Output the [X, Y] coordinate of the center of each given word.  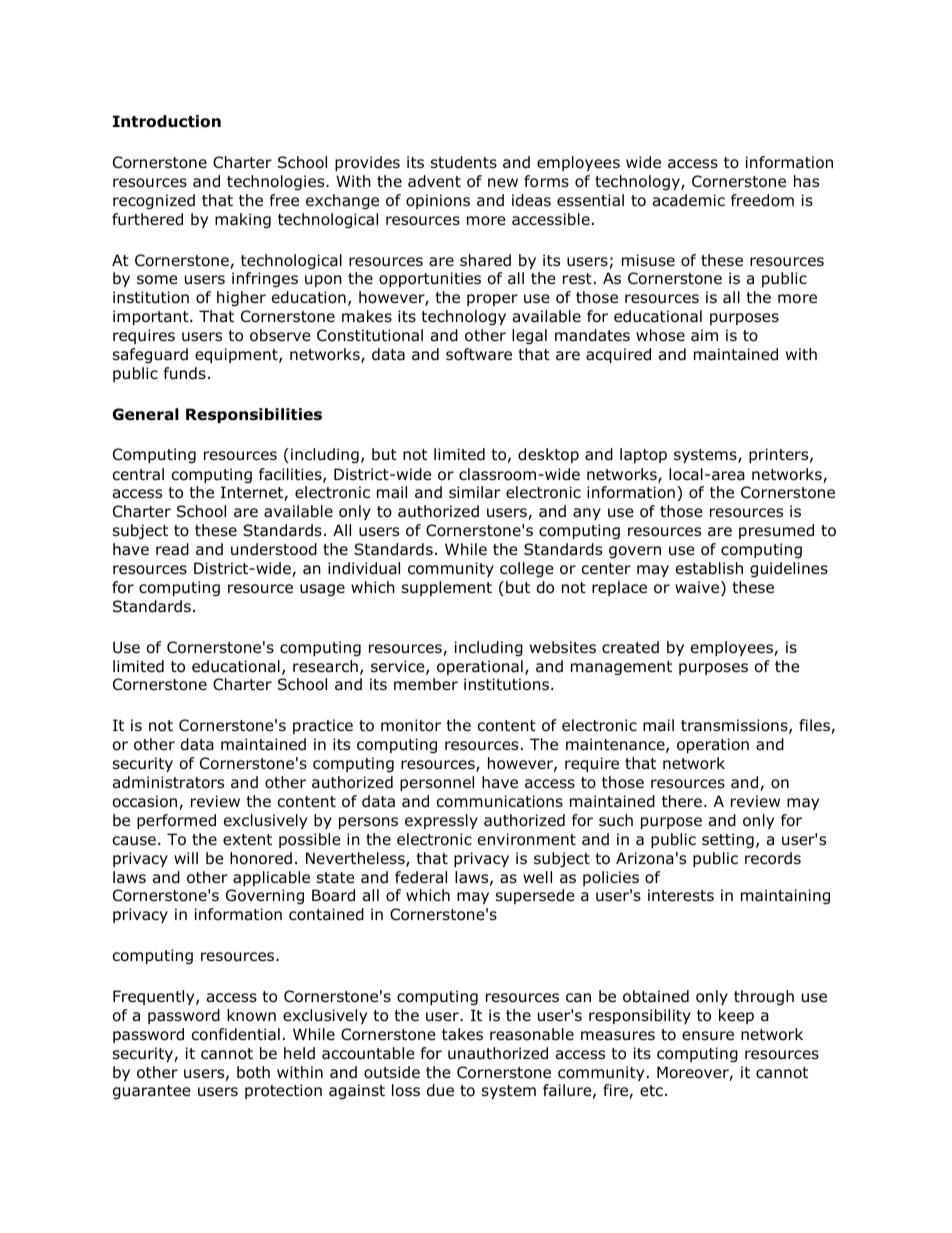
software [479, 354]
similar [474, 492]
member [426, 684]
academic [689, 200]
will [186, 858]
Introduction [167, 121]
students [464, 162]
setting [728, 840]
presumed [776, 531]
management [621, 668]
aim [704, 335]
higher [241, 298]
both [253, 1072]
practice [323, 726]
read [172, 549]
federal [421, 877]
